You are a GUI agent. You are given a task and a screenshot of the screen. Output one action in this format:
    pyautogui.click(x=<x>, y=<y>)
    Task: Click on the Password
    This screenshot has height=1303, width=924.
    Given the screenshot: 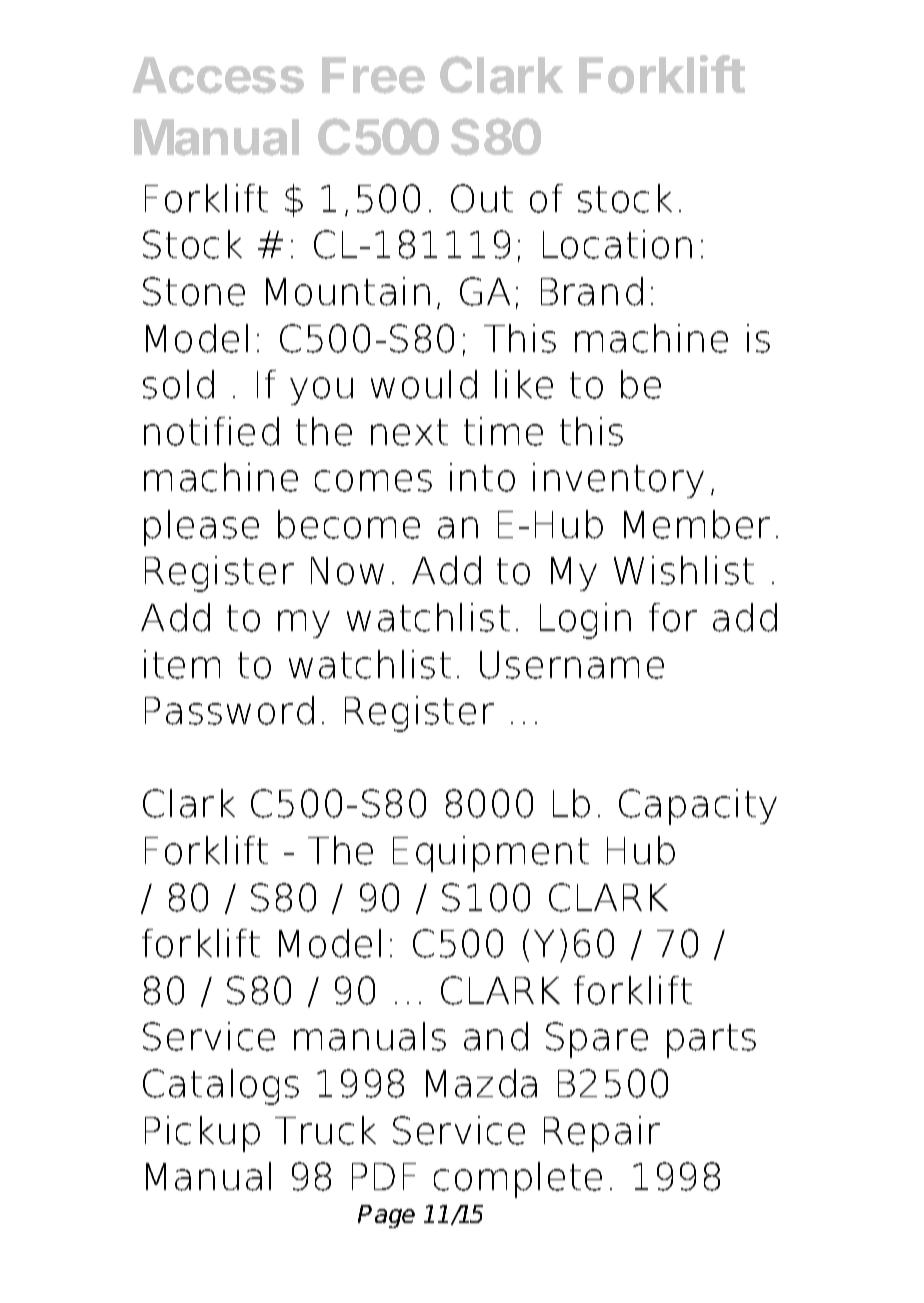 What is the action you would take?
    pyautogui.click(x=229, y=710)
